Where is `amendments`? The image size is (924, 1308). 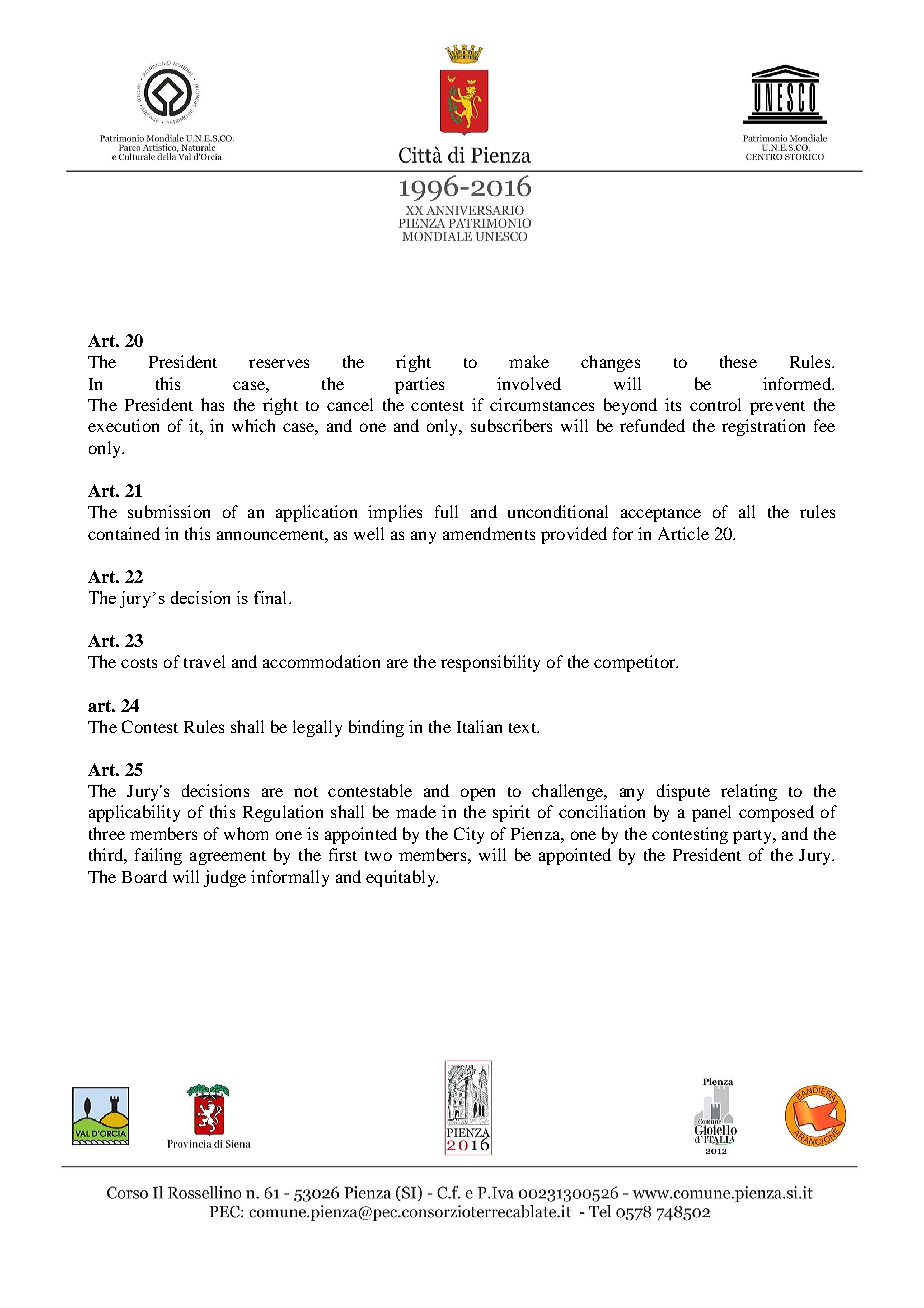 amendments is located at coordinates (489, 533).
